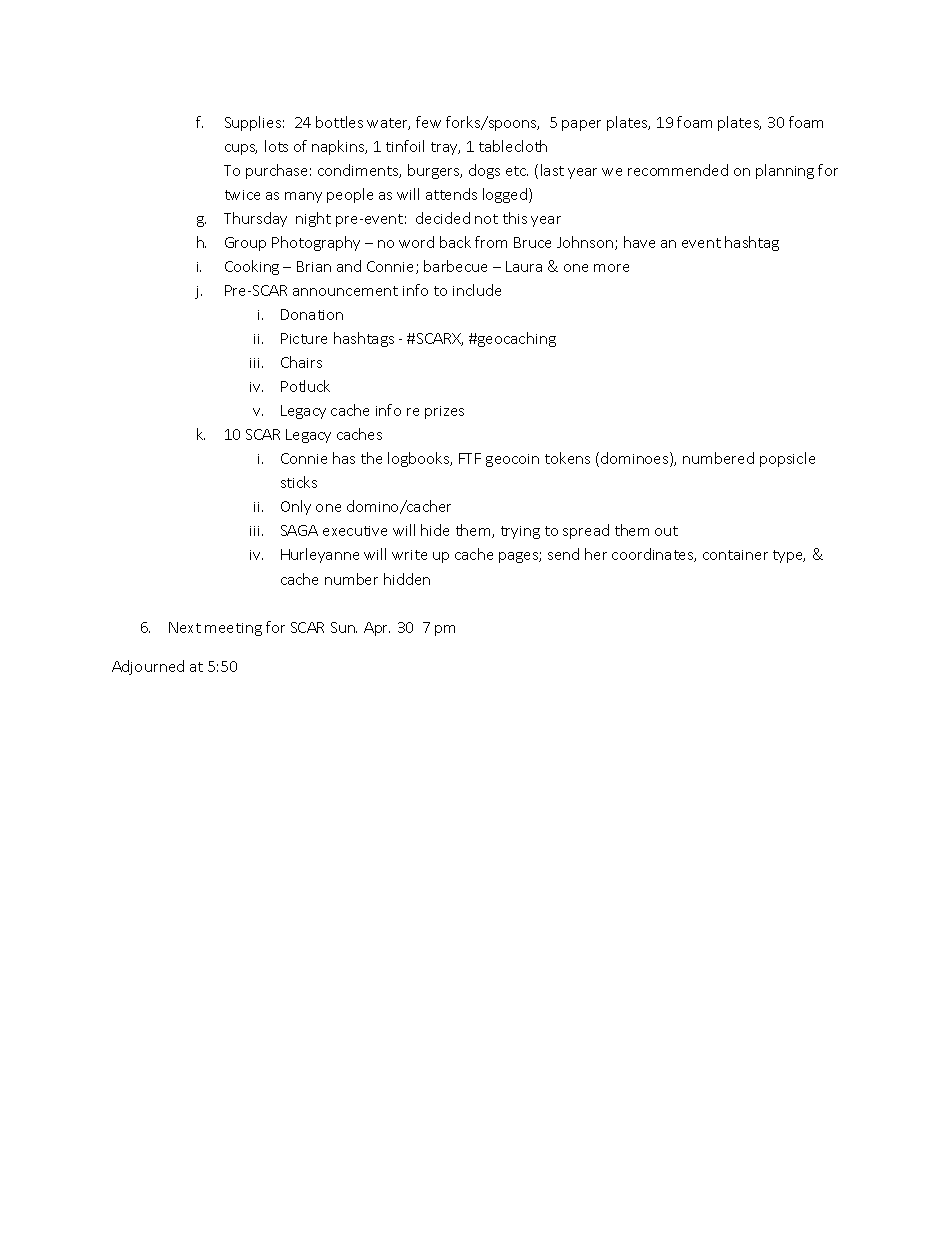 The height and width of the screenshot is (1233, 952). What do you see at coordinates (276, 146) in the screenshot?
I see `lots` at bounding box center [276, 146].
